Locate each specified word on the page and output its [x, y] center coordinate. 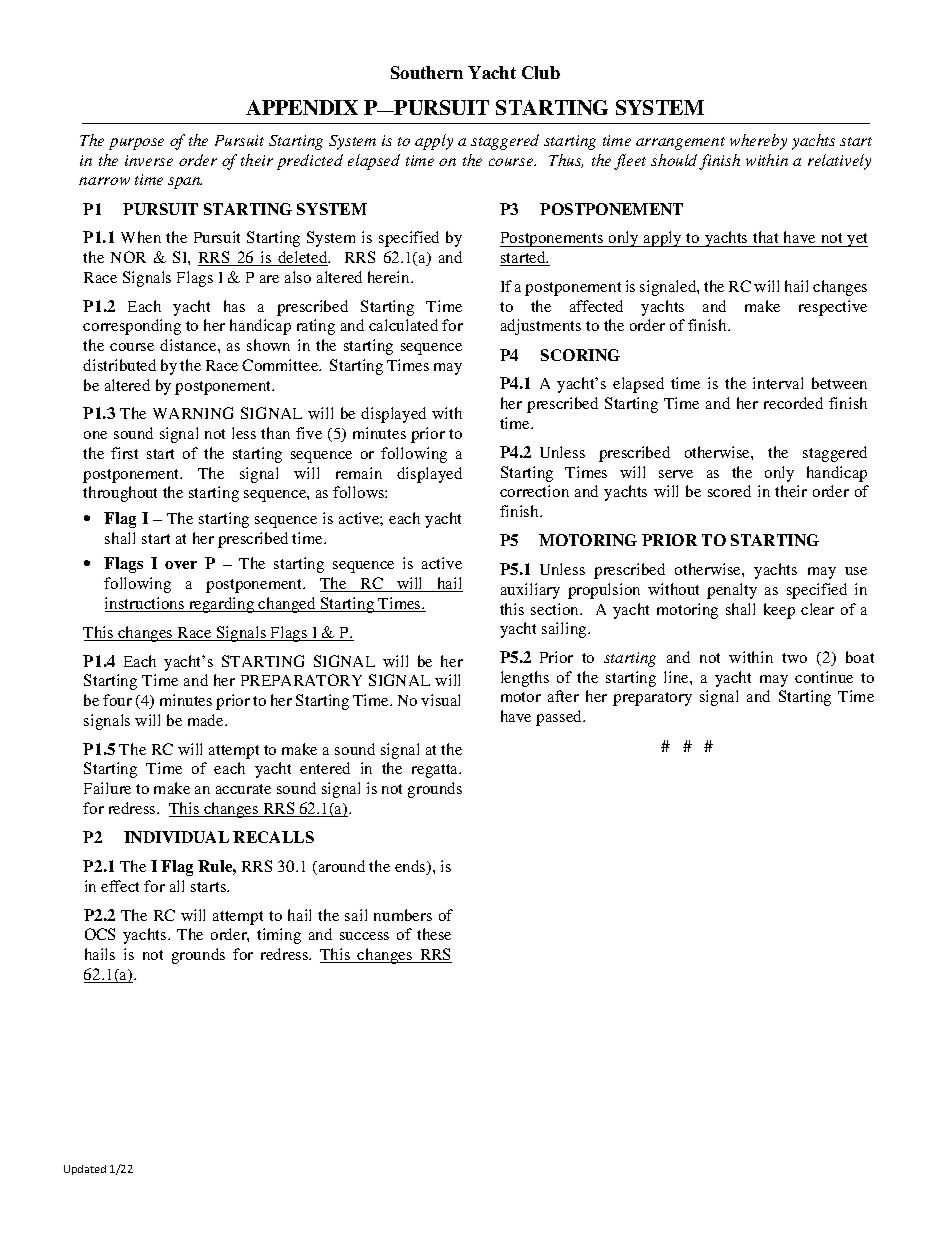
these [434, 934]
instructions [146, 604]
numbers [403, 915]
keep [779, 611]
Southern [427, 72]
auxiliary [530, 591]
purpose [136, 144]
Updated [85, 1170]
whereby [758, 142]
